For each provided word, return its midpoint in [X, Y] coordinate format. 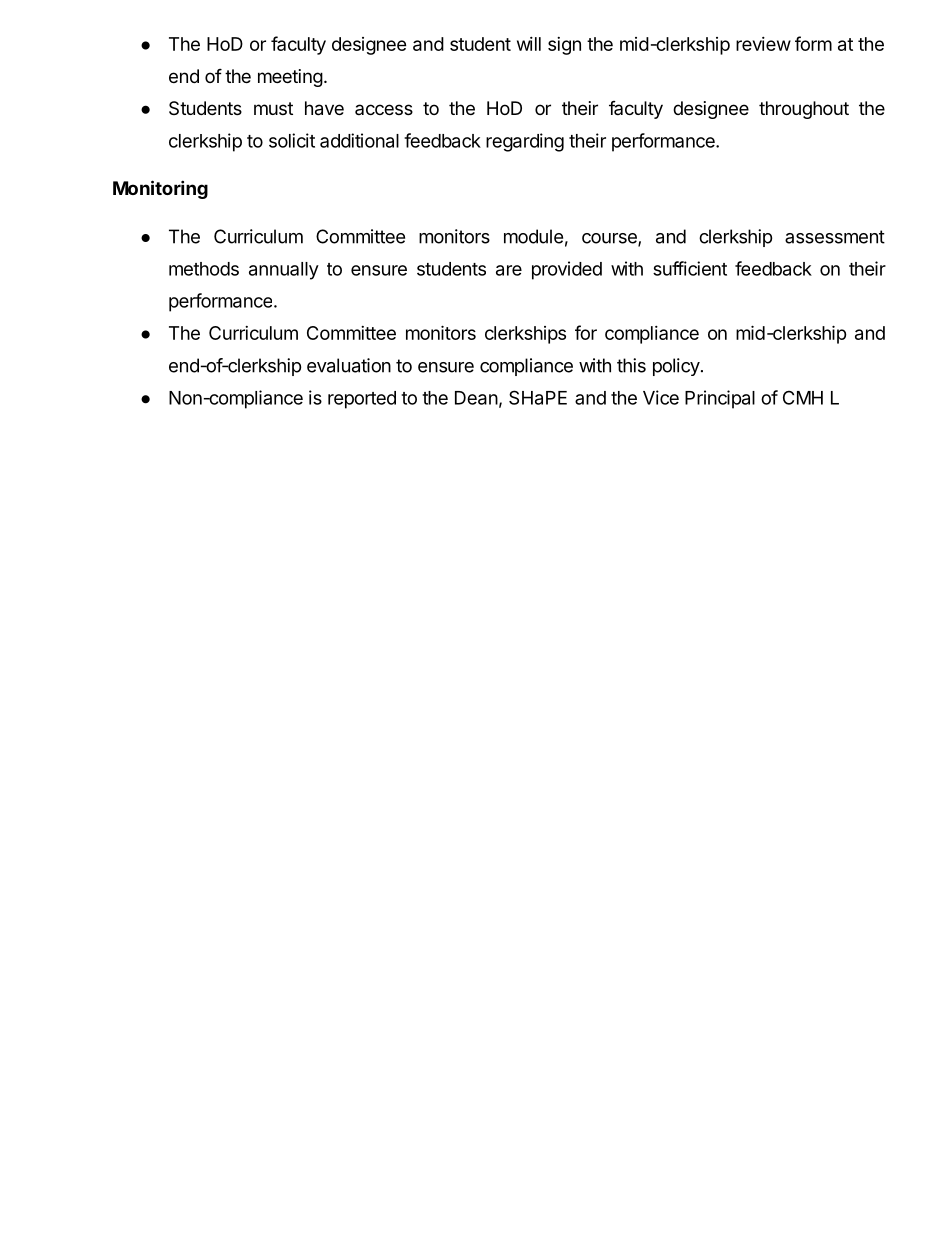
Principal [720, 399]
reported [362, 400]
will [529, 44]
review [763, 44]
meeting [290, 78]
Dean [476, 398]
